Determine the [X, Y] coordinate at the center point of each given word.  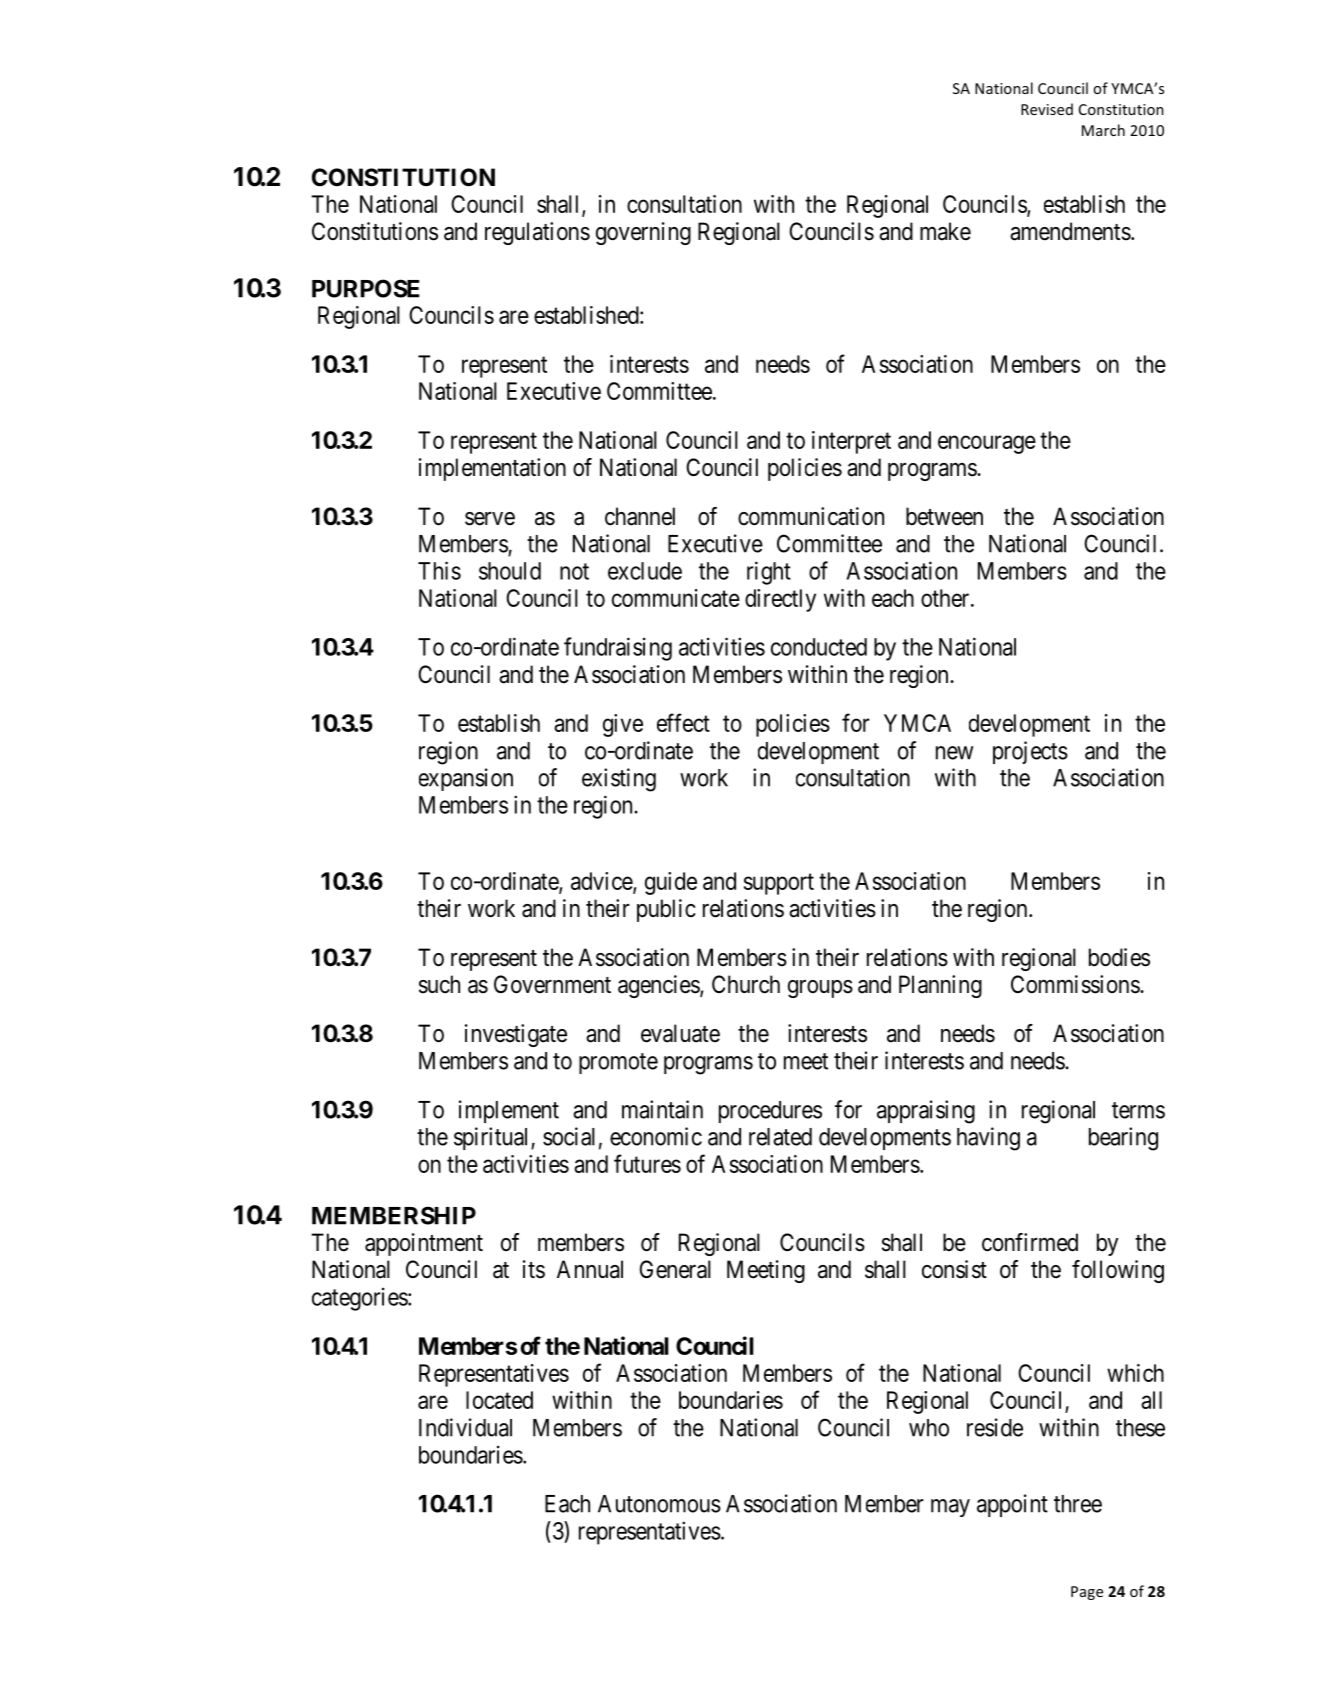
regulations [537, 233]
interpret [851, 442]
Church [746, 984]
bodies [1119, 957]
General [675, 1269]
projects [1030, 752]
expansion [466, 779]
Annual [590, 1269]
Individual [465, 1427]
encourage [987, 444]
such [439, 984]
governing [643, 233]
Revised [1047, 109]
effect [683, 722]
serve [490, 519]
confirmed [1030, 1242]
